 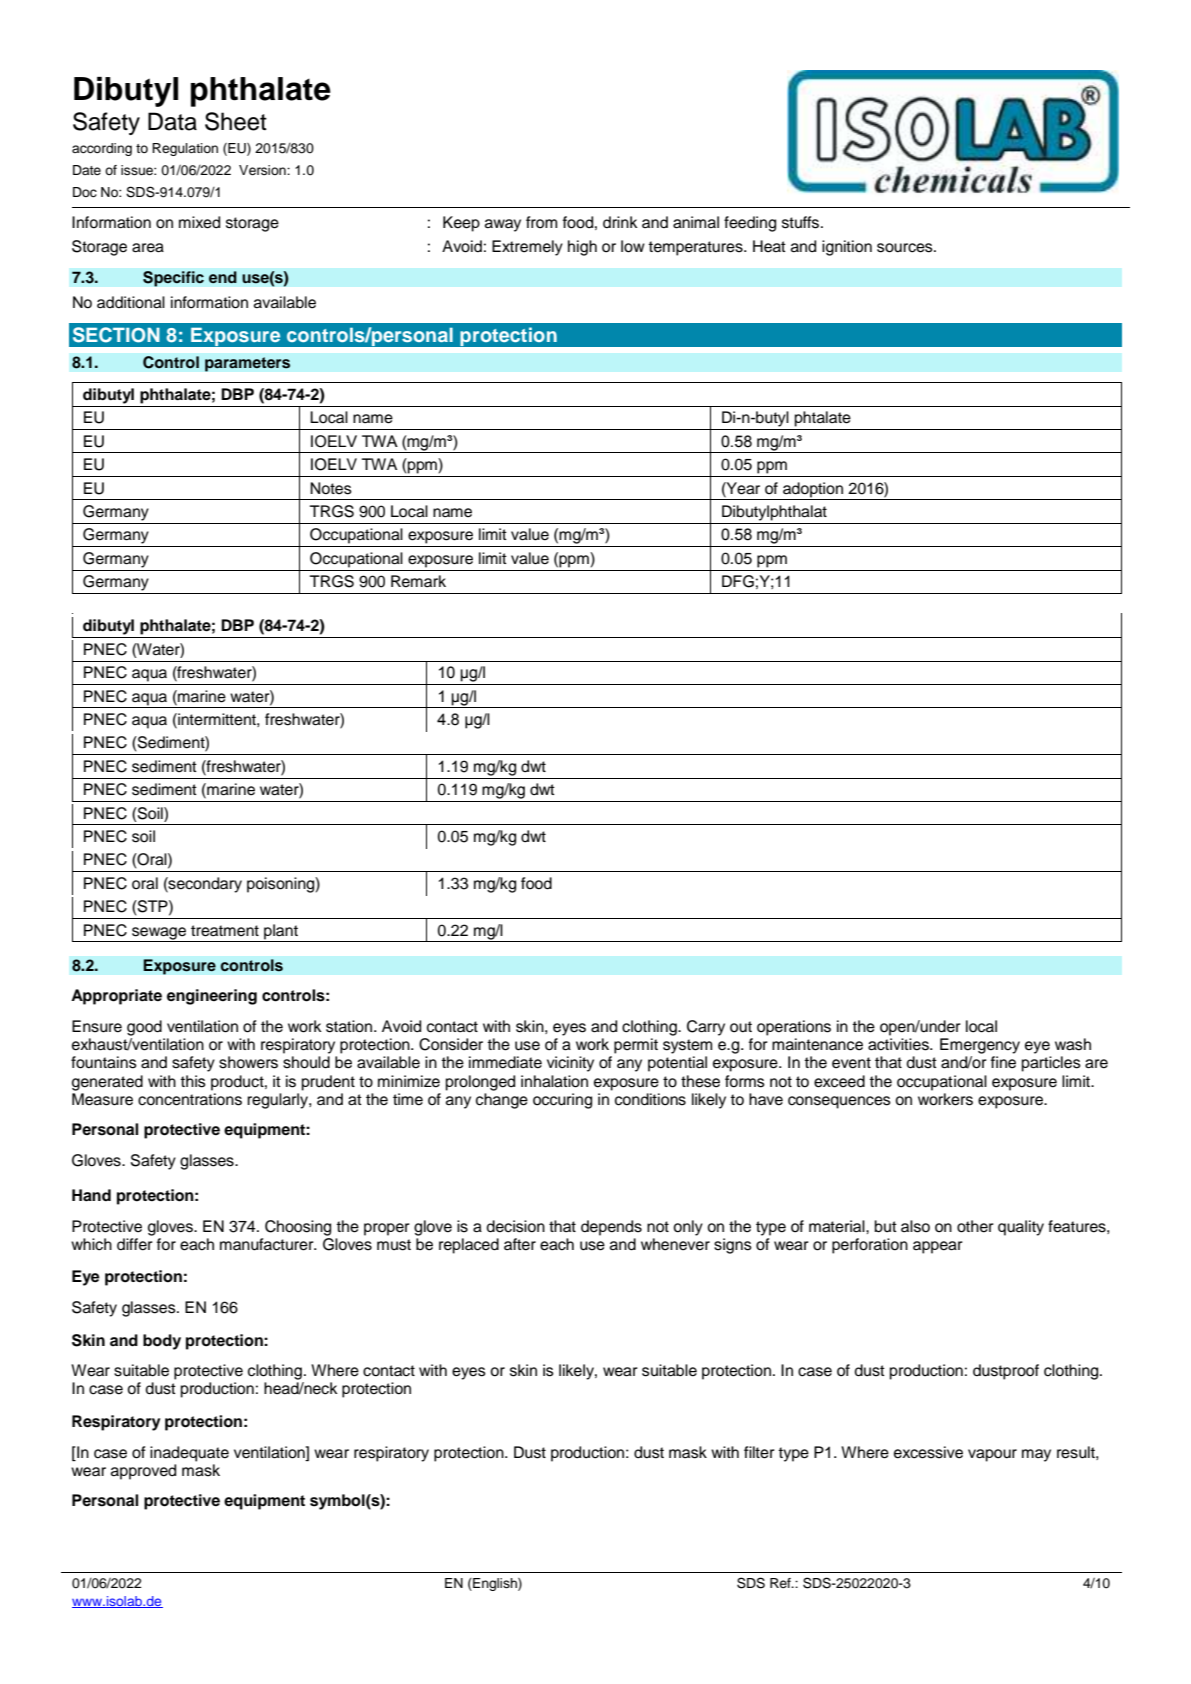 I want to click on Notes, so click(x=331, y=488).
